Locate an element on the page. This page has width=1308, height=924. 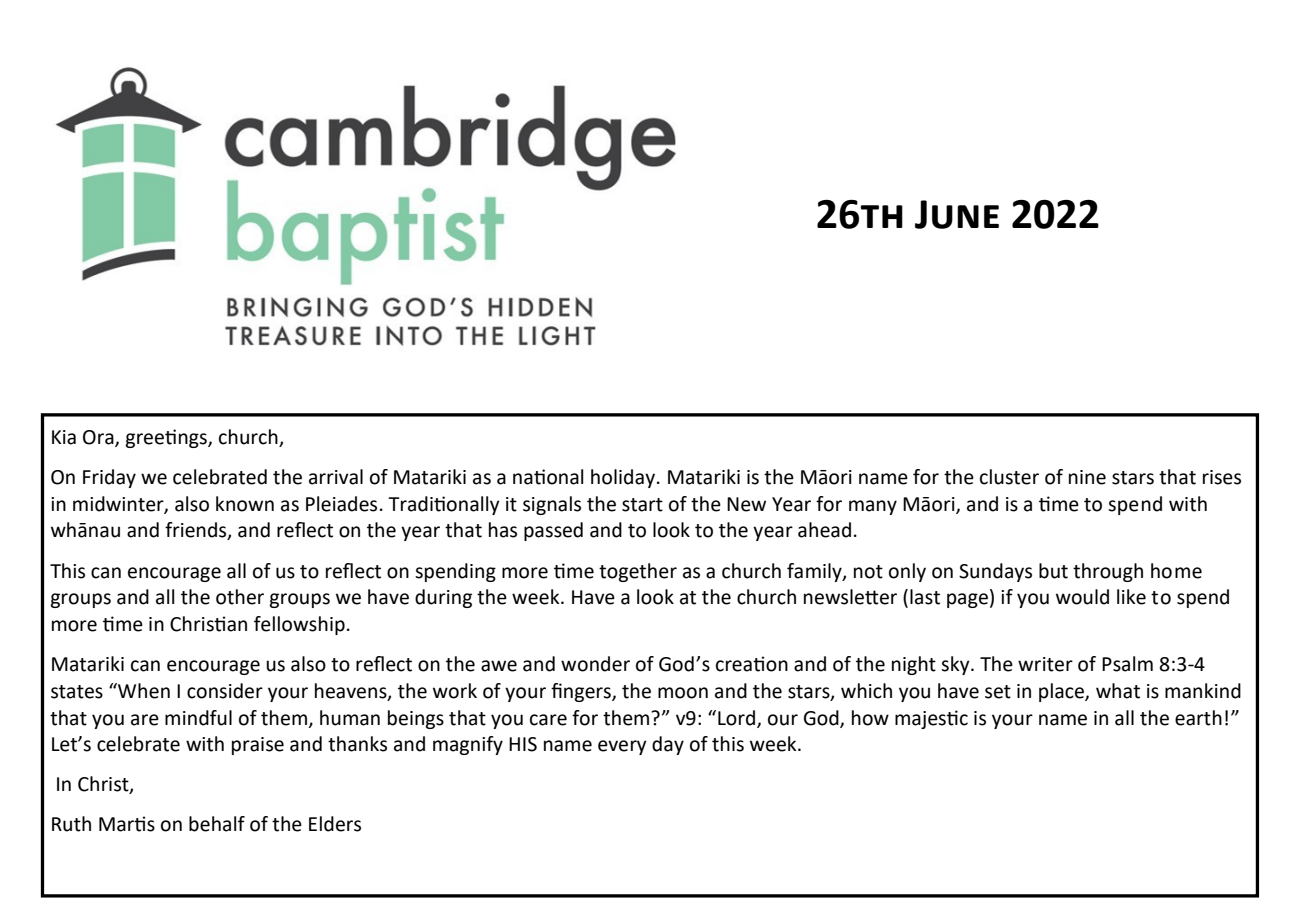
greetings is located at coordinates (167, 438).
